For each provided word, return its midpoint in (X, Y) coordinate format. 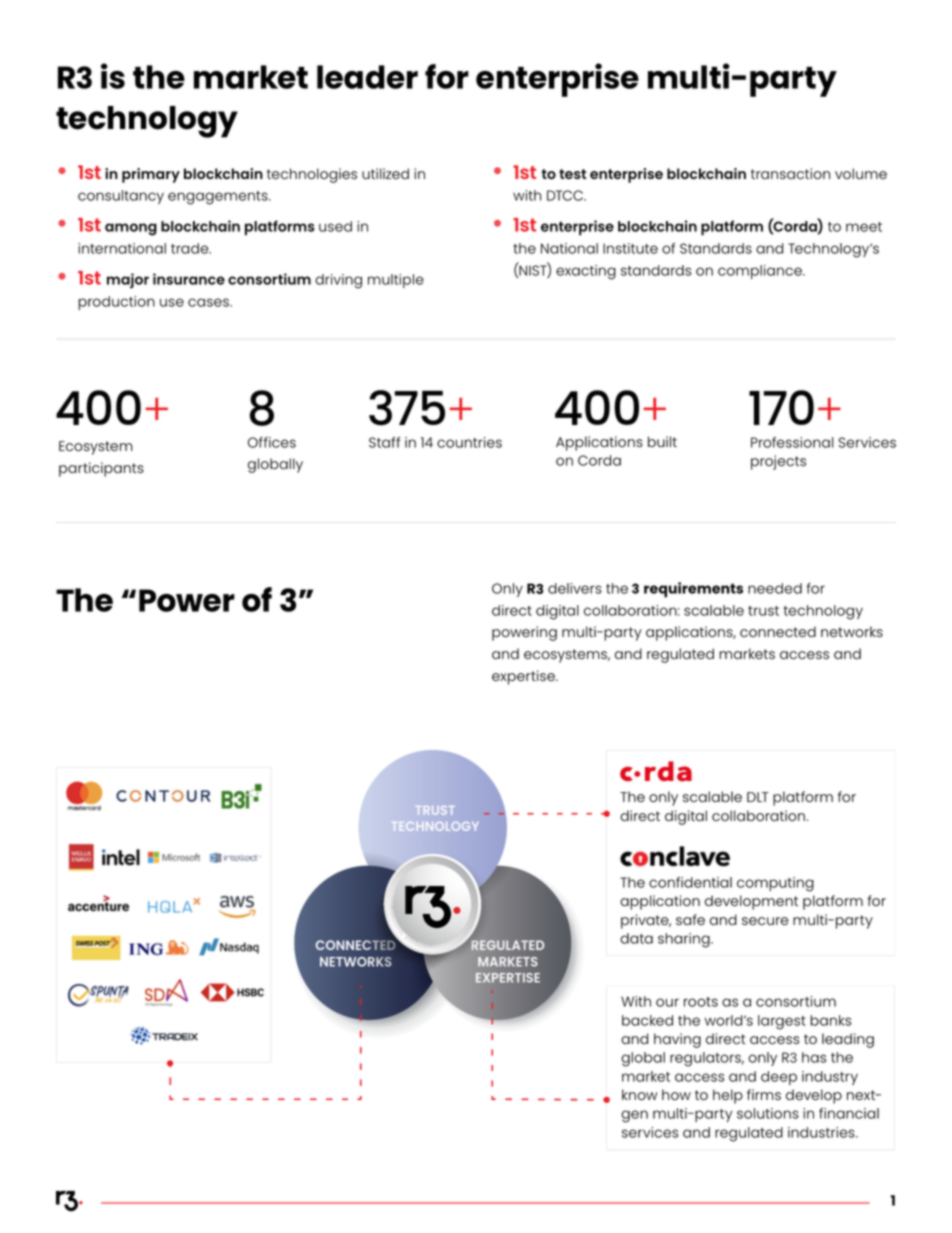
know (640, 1094)
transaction (790, 173)
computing (775, 884)
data (636, 938)
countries (469, 442)
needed (775, 588)
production (116, 303)
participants (101, 469)
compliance (761, 272)
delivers (575, 588)
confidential (690, 882)
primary (151, 175)
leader (367, 77)
